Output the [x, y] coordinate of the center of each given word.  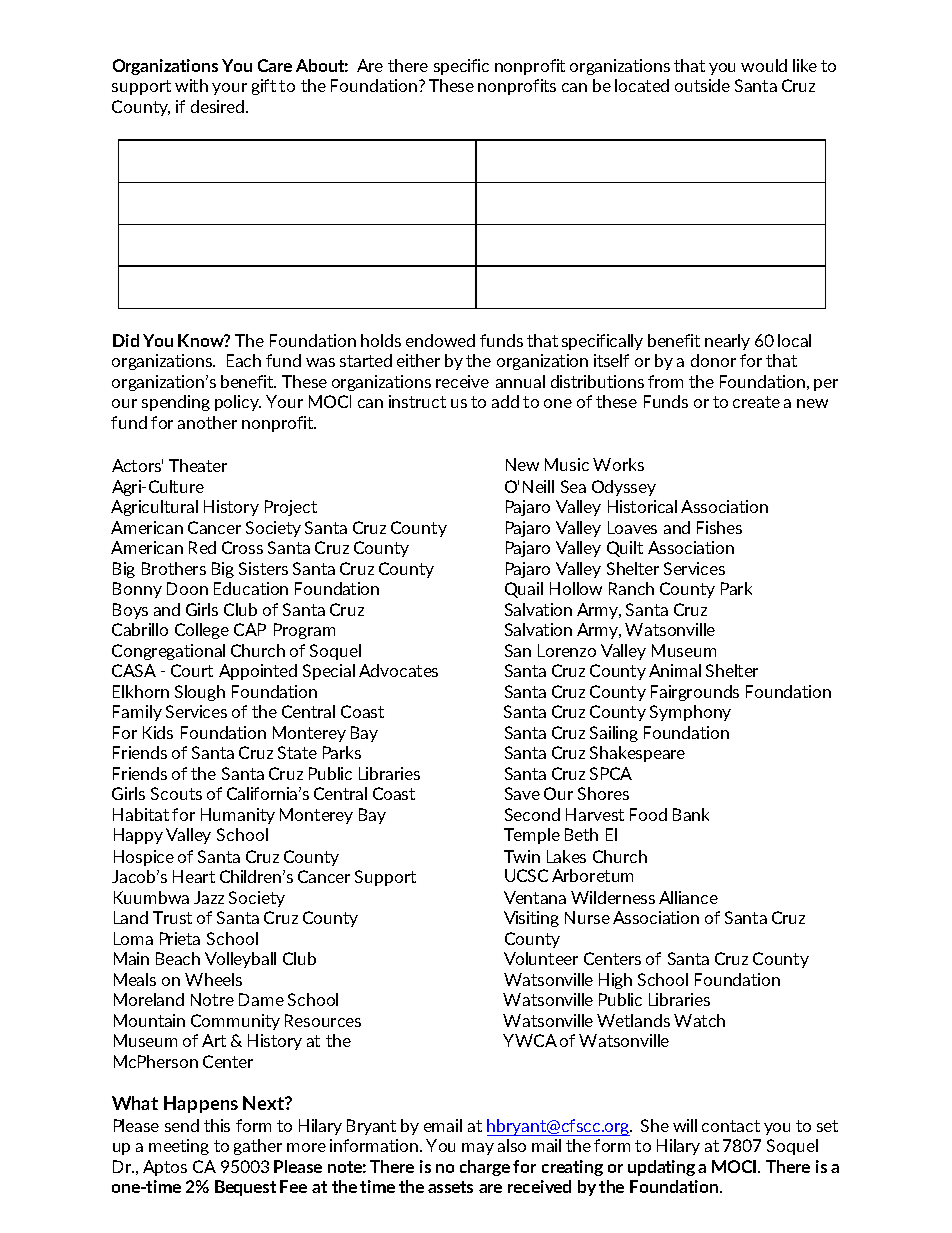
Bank [691, 814]
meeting [179, 1147]
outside [702, 85]
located [642, 85]
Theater [198, 465]
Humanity [238, 816]
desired [217, 106]
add [505, 401]
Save [522, 793]
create [756, 402]
